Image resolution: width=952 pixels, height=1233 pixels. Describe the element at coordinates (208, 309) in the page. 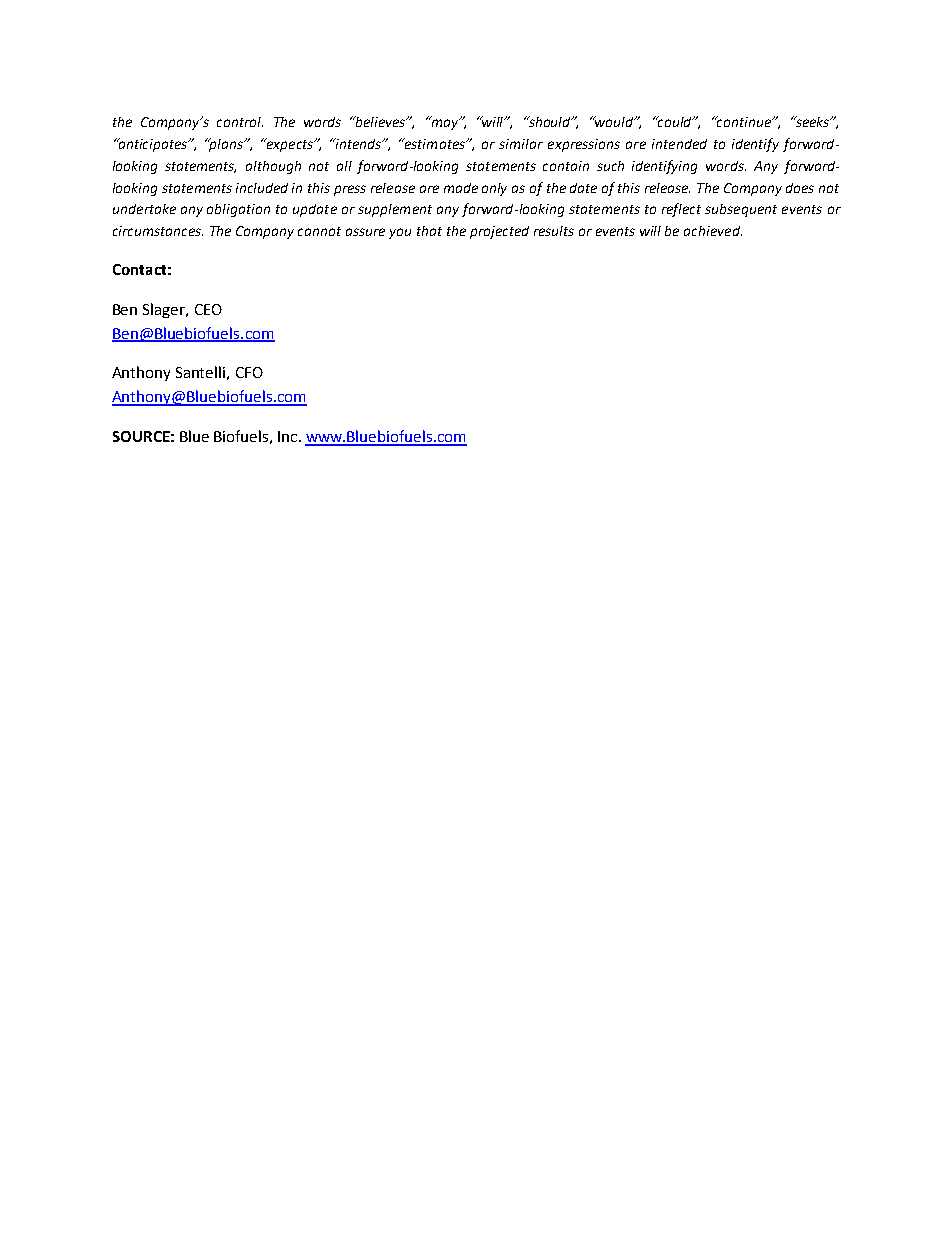

I see `CEO` at that location.
